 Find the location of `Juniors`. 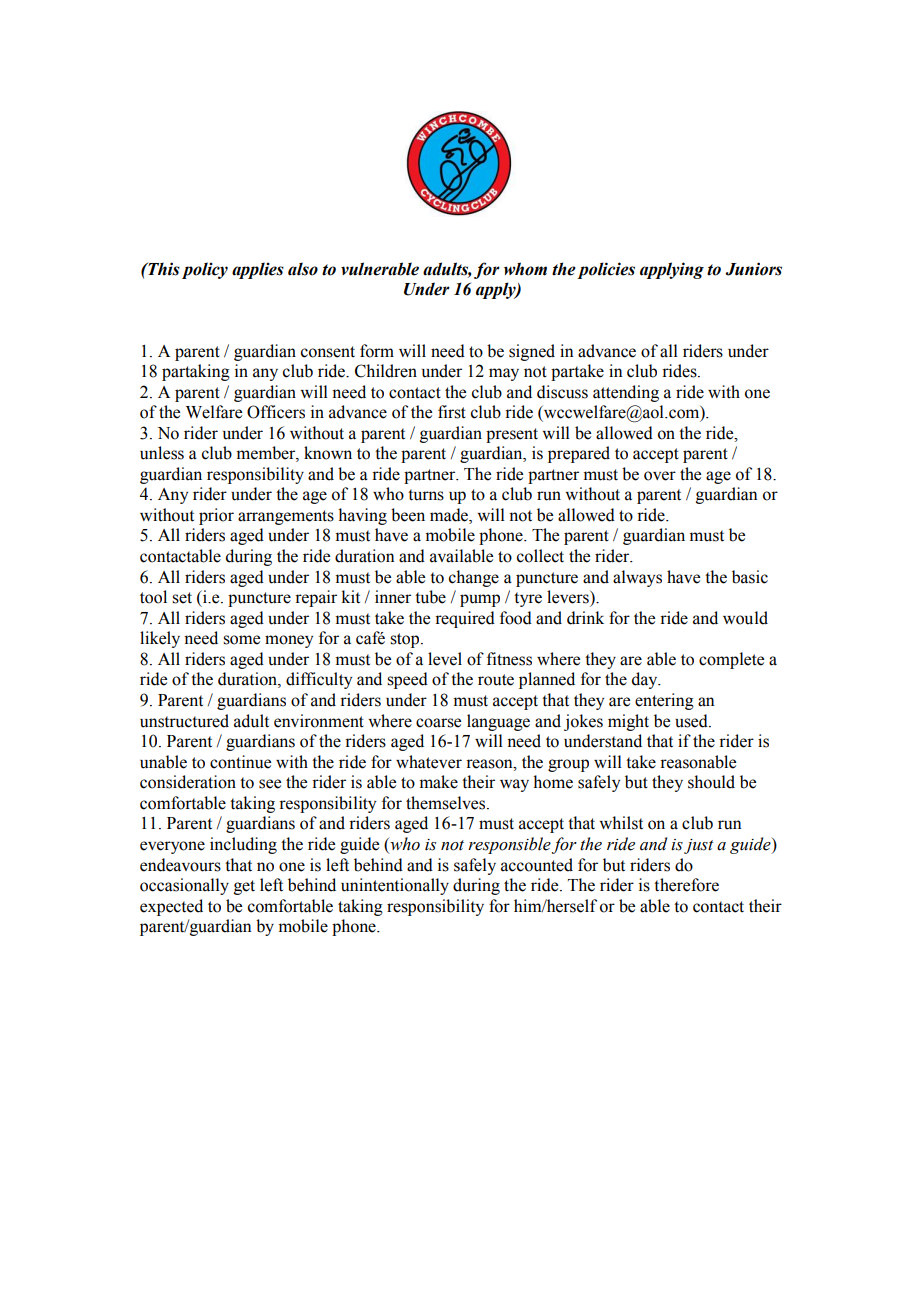

Juniors is located at coordinates (753, 269).
